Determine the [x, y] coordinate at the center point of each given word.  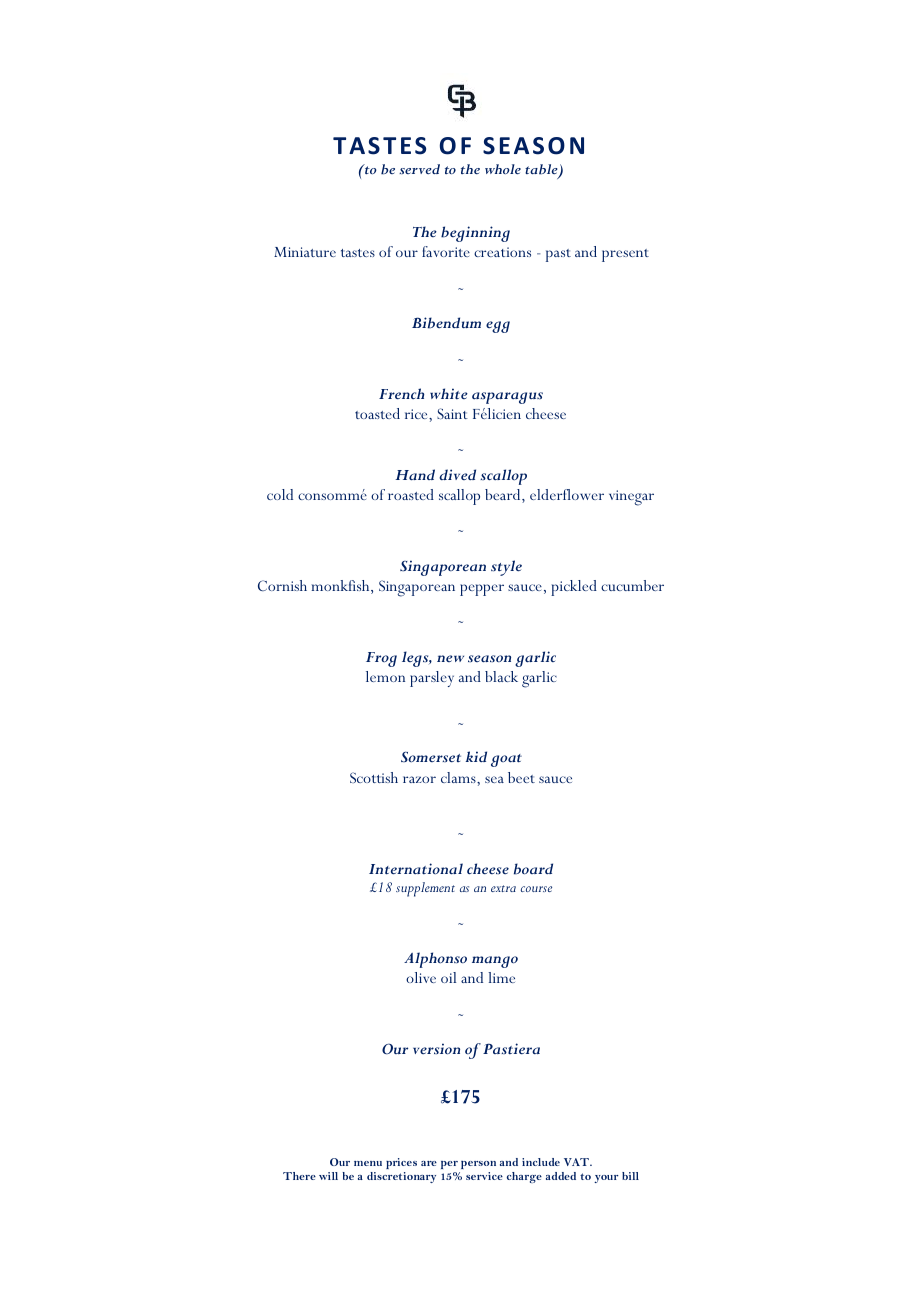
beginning [475, 234]
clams [459, 777]
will [328, 1176]
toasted [377, 413]
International [416, 869]
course [536, 889]
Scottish [374, 777]
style [506, 568]
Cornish [282, 585]
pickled [574, 588]
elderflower [567, 494]
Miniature [305, 252]
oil [448, 977]
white [449, 393]
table [542, 170]
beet [521, 777]
